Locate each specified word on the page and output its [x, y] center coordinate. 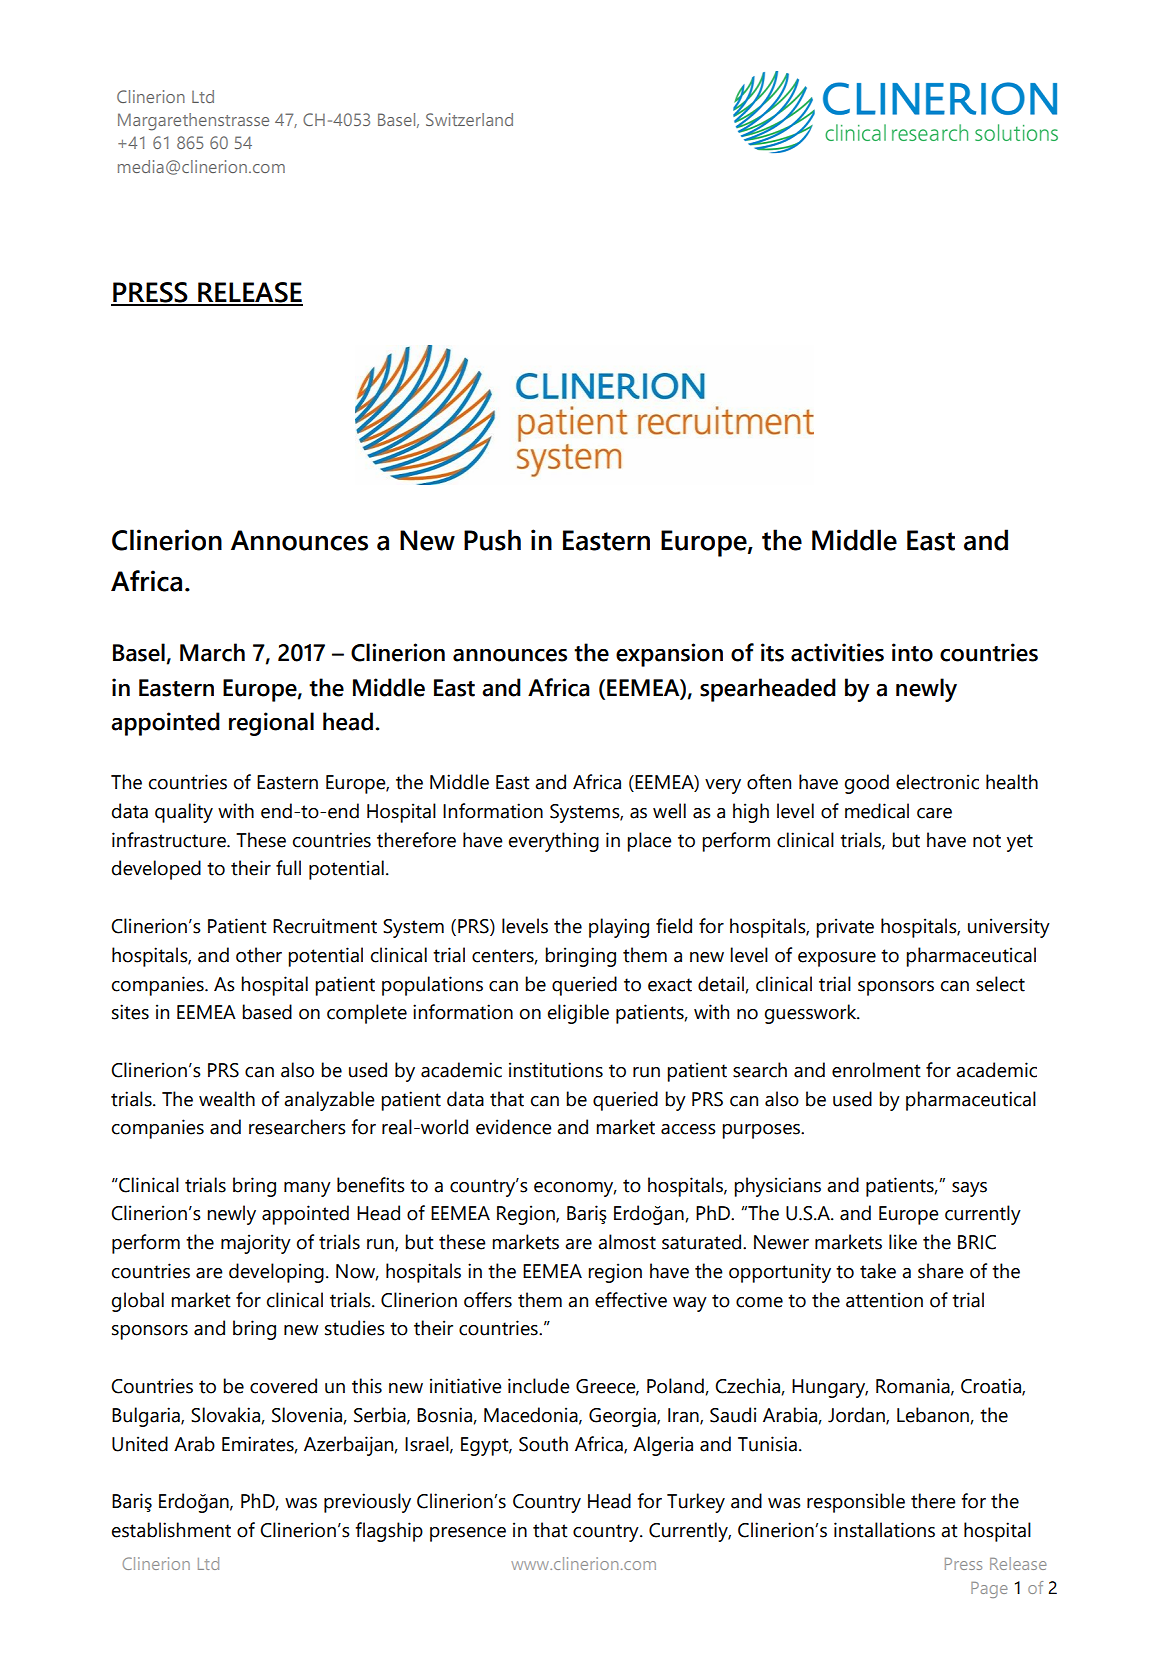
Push [492, 540]
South [543, 1444]
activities [837, 652]
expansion [669, 655]
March [212, 652]
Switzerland [469, 119]
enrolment [876, 1070]
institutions [556, 1070]
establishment [171, 1530]
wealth [227, 1099]
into [912, 652]
